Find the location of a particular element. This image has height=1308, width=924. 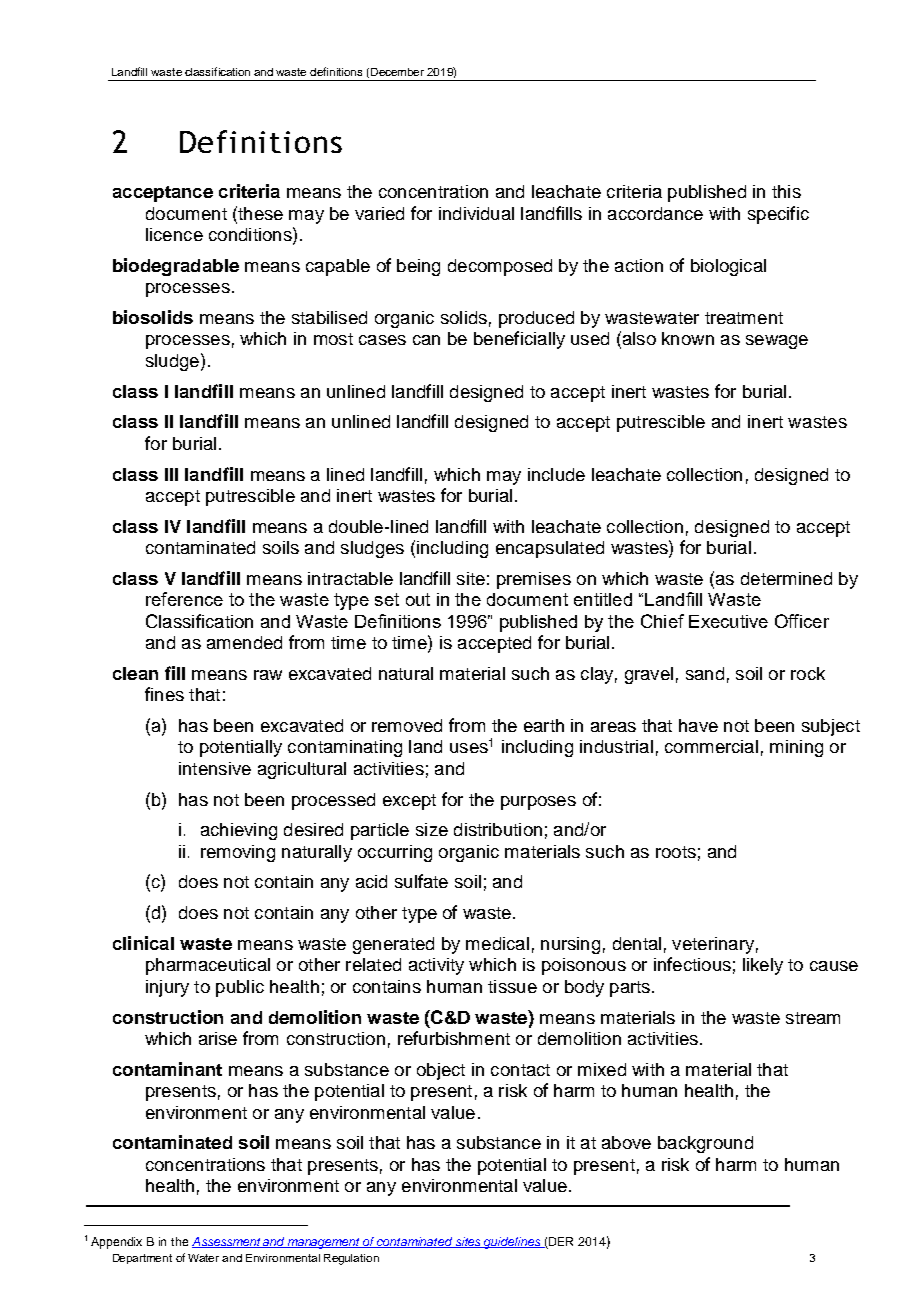

this is located at coordinates (786, 191).
